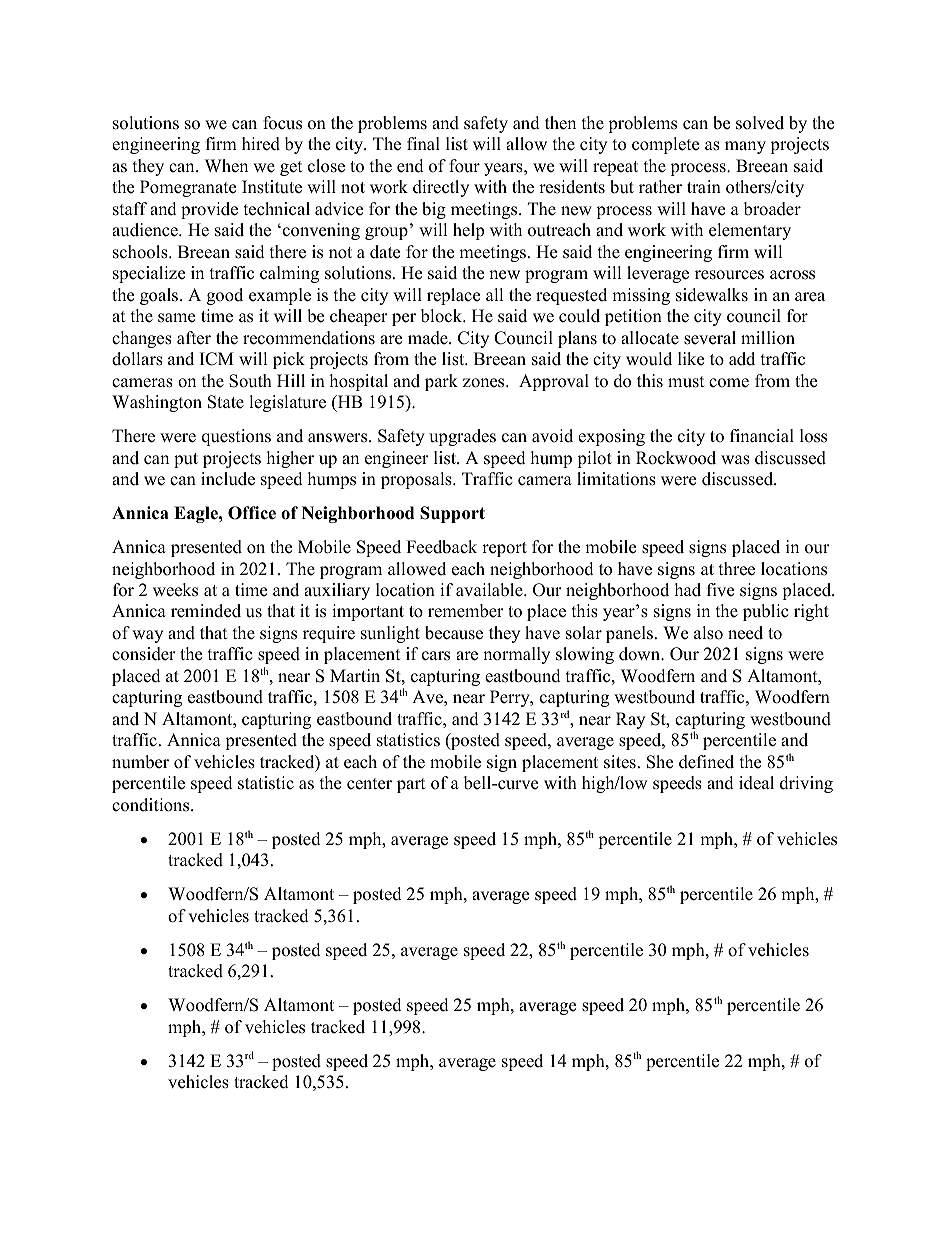 The width and height of the page is (952, 1233). I want to click on four, so click(464, 166).
